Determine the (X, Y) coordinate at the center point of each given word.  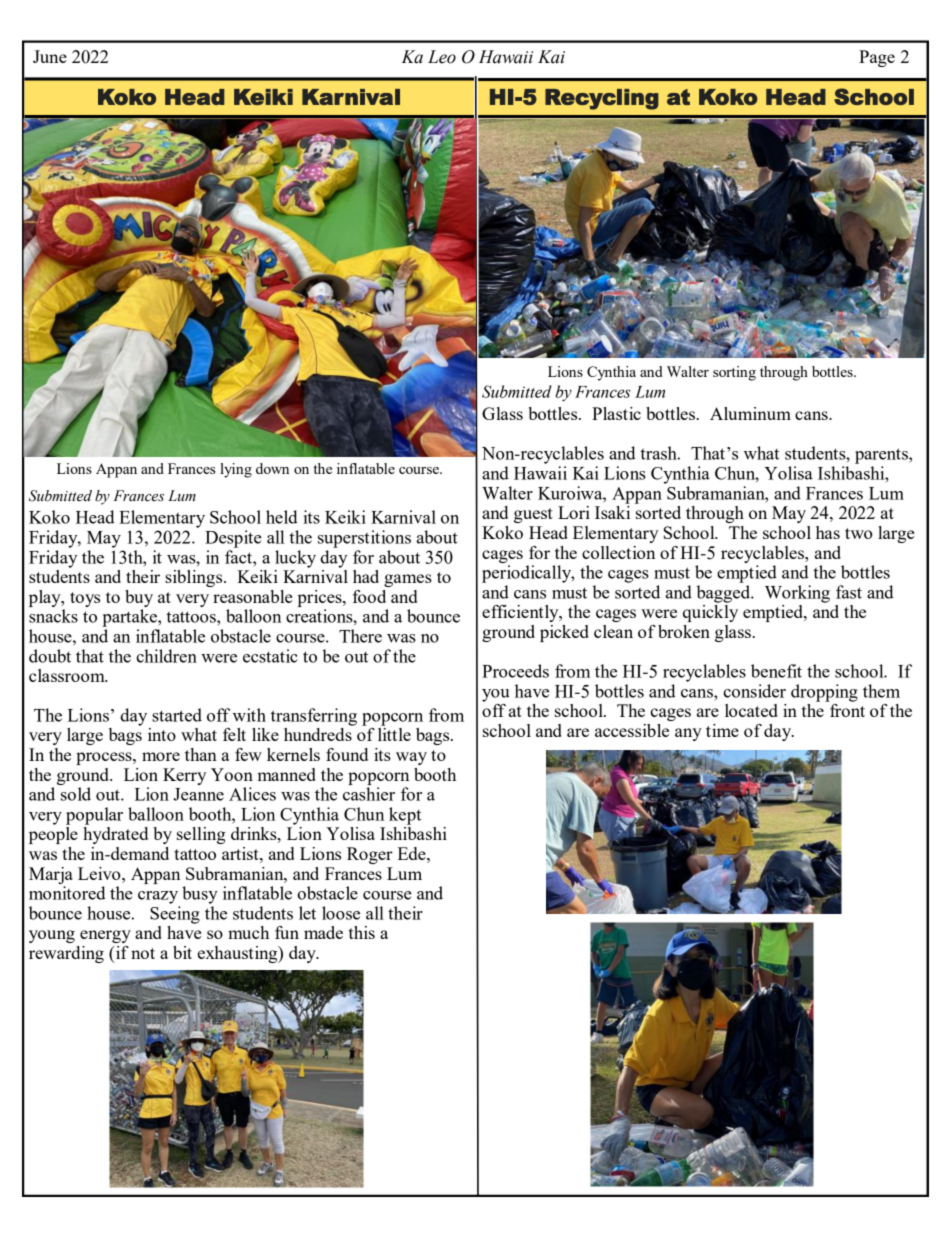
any (688, 734)
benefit (776, 671)
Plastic (616, 413)
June (50, 56)
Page (877, 58)
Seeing (175, 915)
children (166, 656)
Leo (442, 57)
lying (236, 470)
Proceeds (515, 671)
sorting (734, 373)
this (362, 932)
